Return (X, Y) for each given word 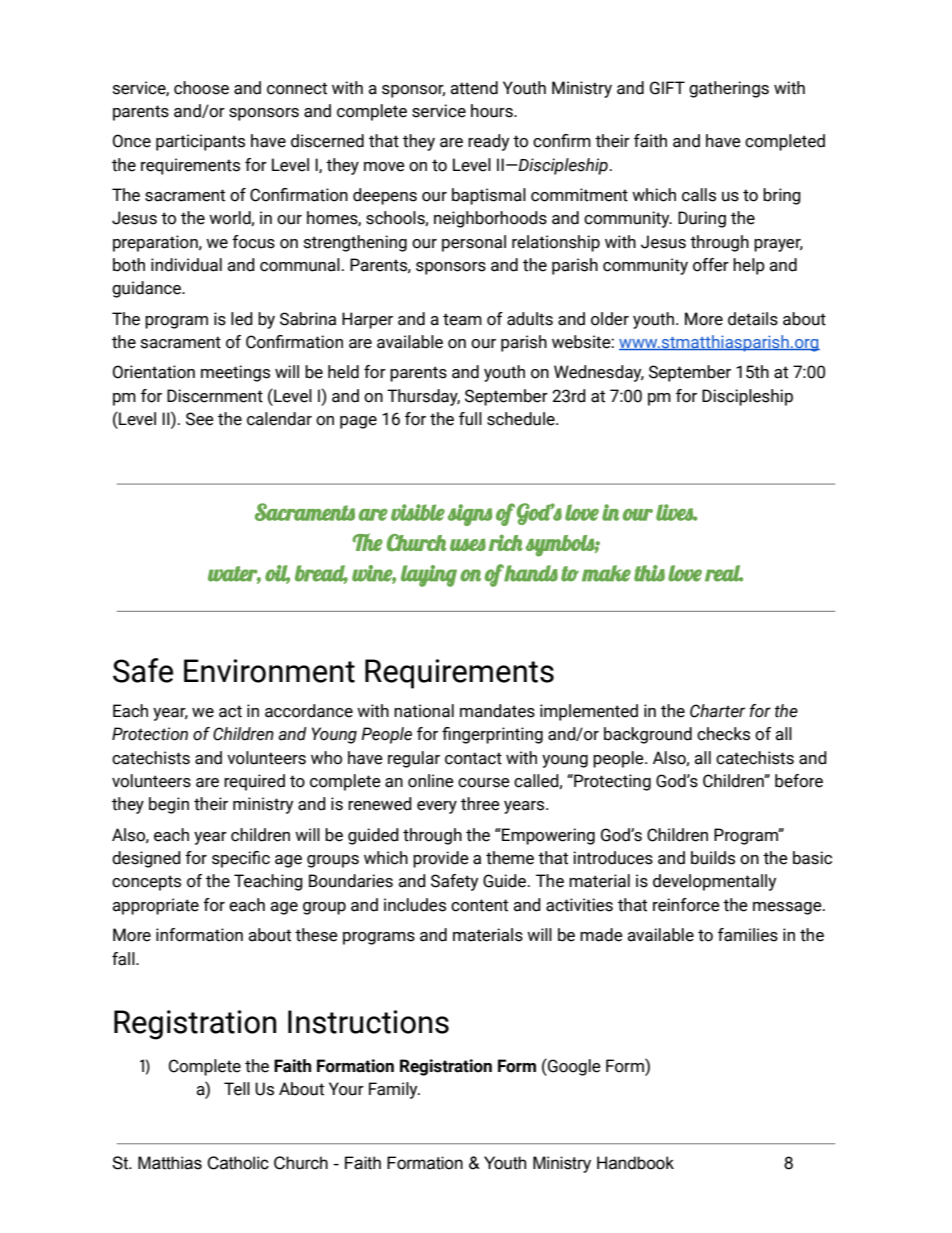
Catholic (238, 1163)
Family (394, 1090)
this (649, 573)
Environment (269, 671)
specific (241, 859)
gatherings (729, 89)
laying (429, 576)
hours (493, 111)
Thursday (423, 397)
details (753, 319)
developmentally (714, 882)
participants (200, 142)
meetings (235, 373)
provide (441, 859)
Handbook (635, 1163)
